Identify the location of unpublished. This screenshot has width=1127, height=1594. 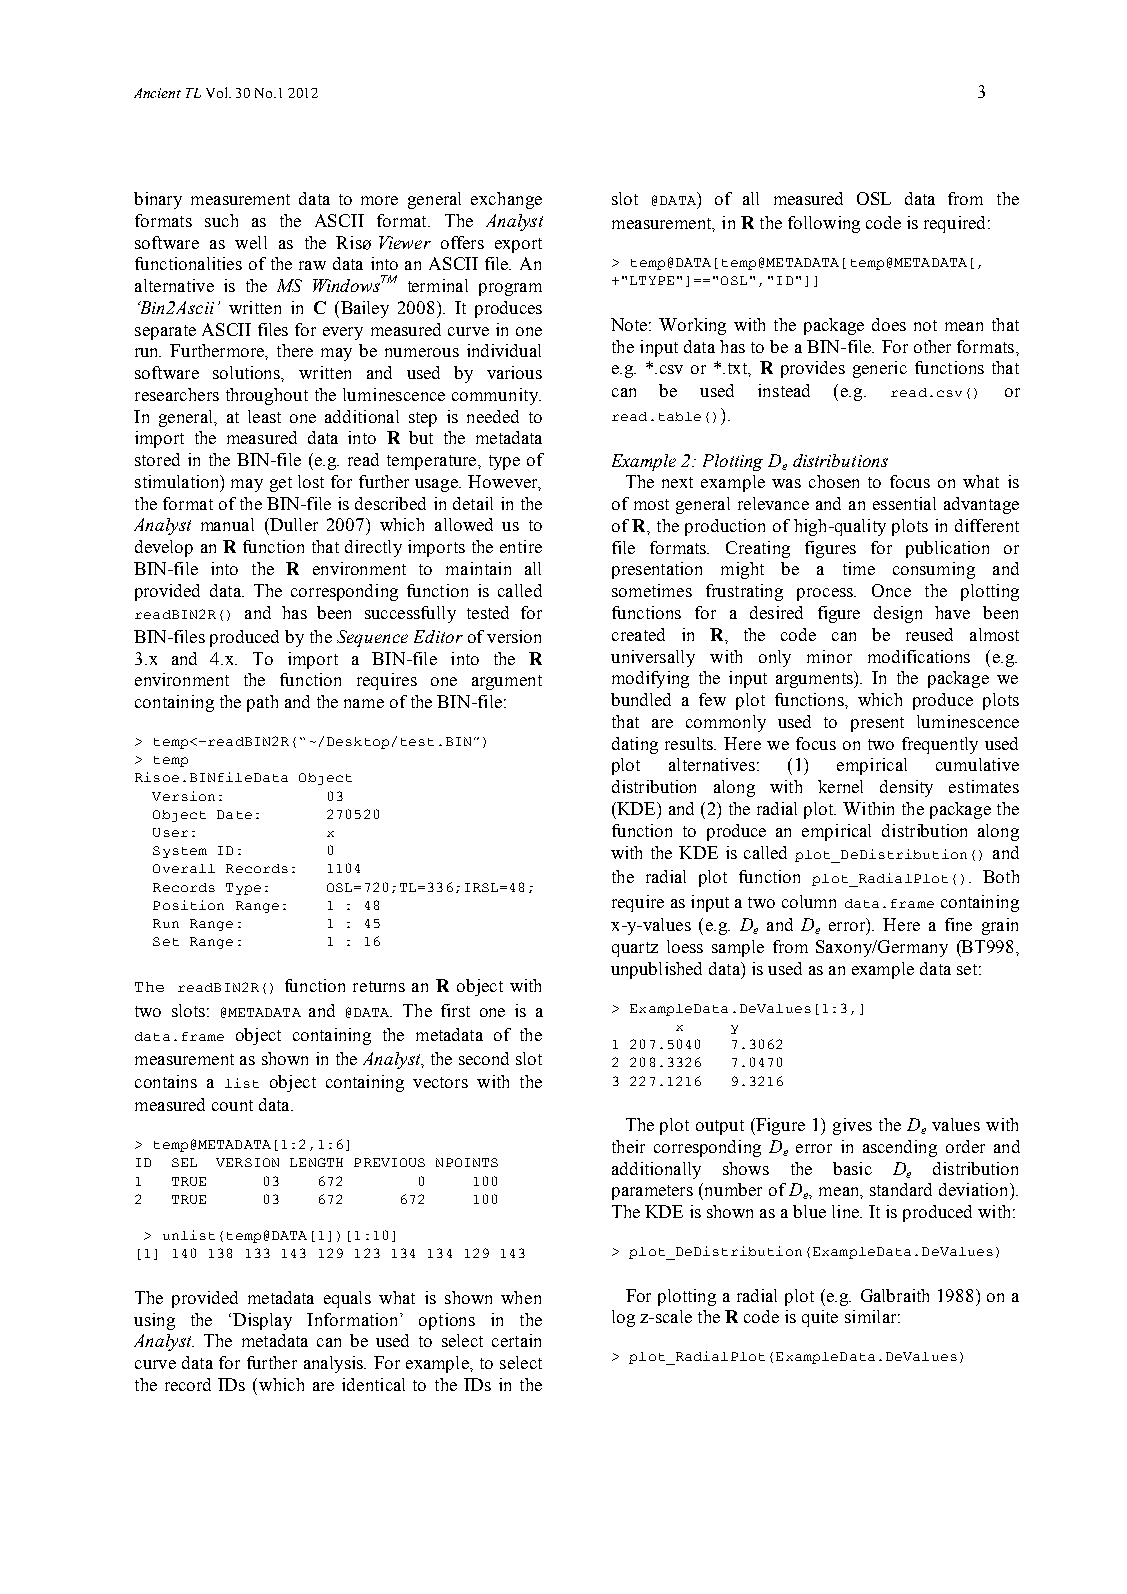
(656, 970).
